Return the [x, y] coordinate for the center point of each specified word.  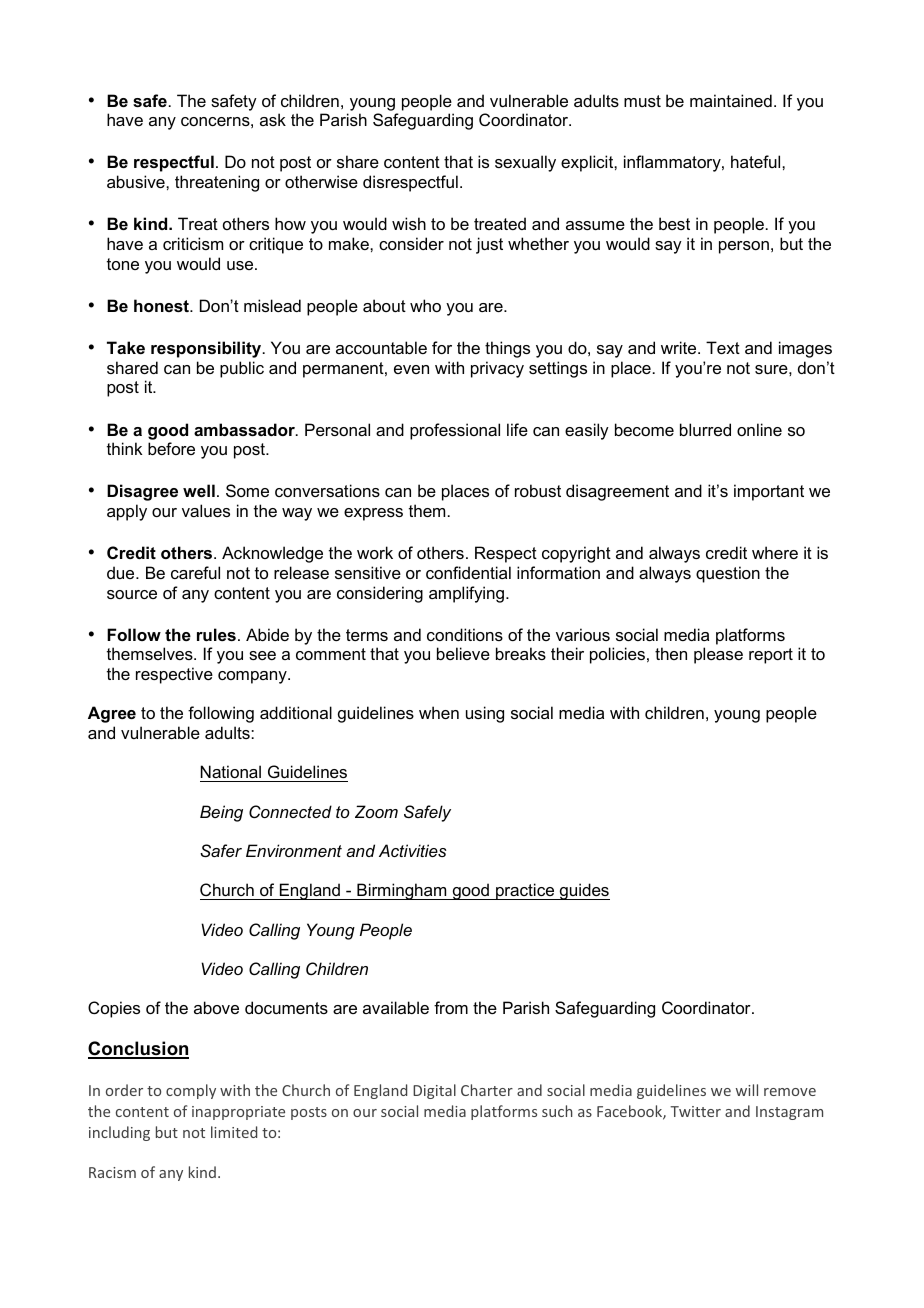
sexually [525, 163]
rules [216, 634]
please [718, 655]
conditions [465, 634]
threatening [217, 183]
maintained [731, 100]
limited [234, 1132]
